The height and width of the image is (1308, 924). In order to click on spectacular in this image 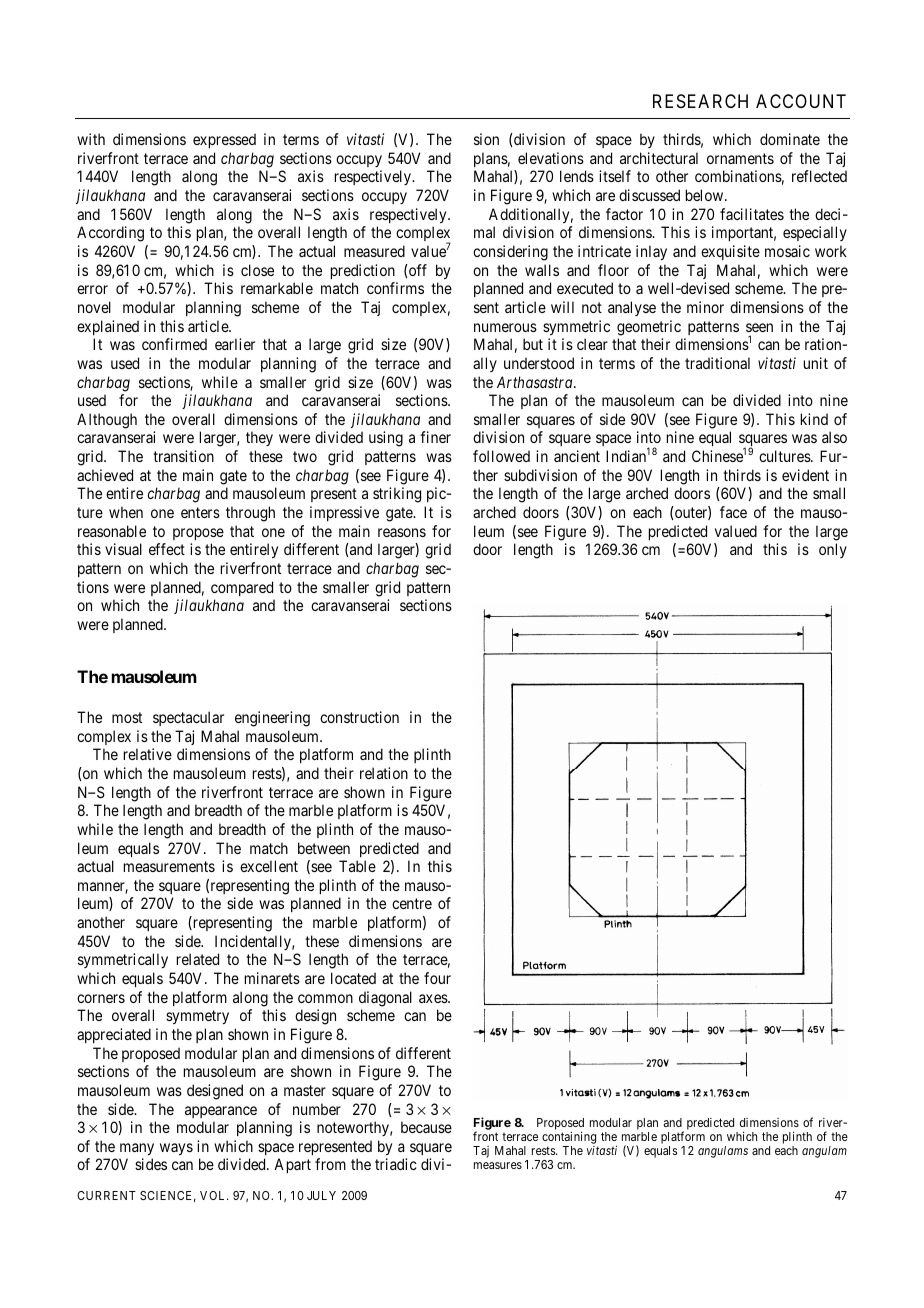, I will do `click(188, 718)`.
